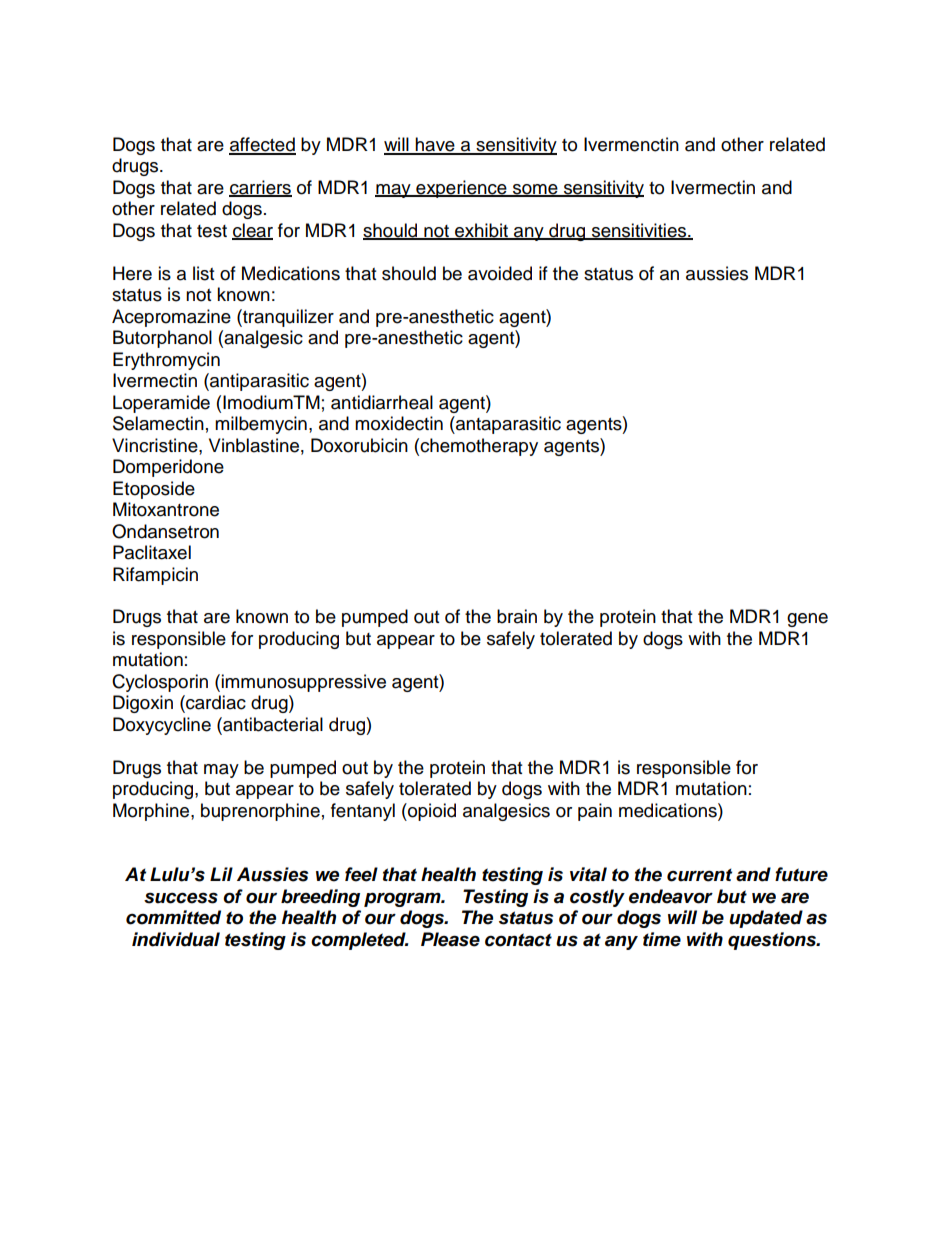 The image size is (952, 1233). Describe the element at coordinates (260, 188) in the screenshot. I see `carriers` at that location.
